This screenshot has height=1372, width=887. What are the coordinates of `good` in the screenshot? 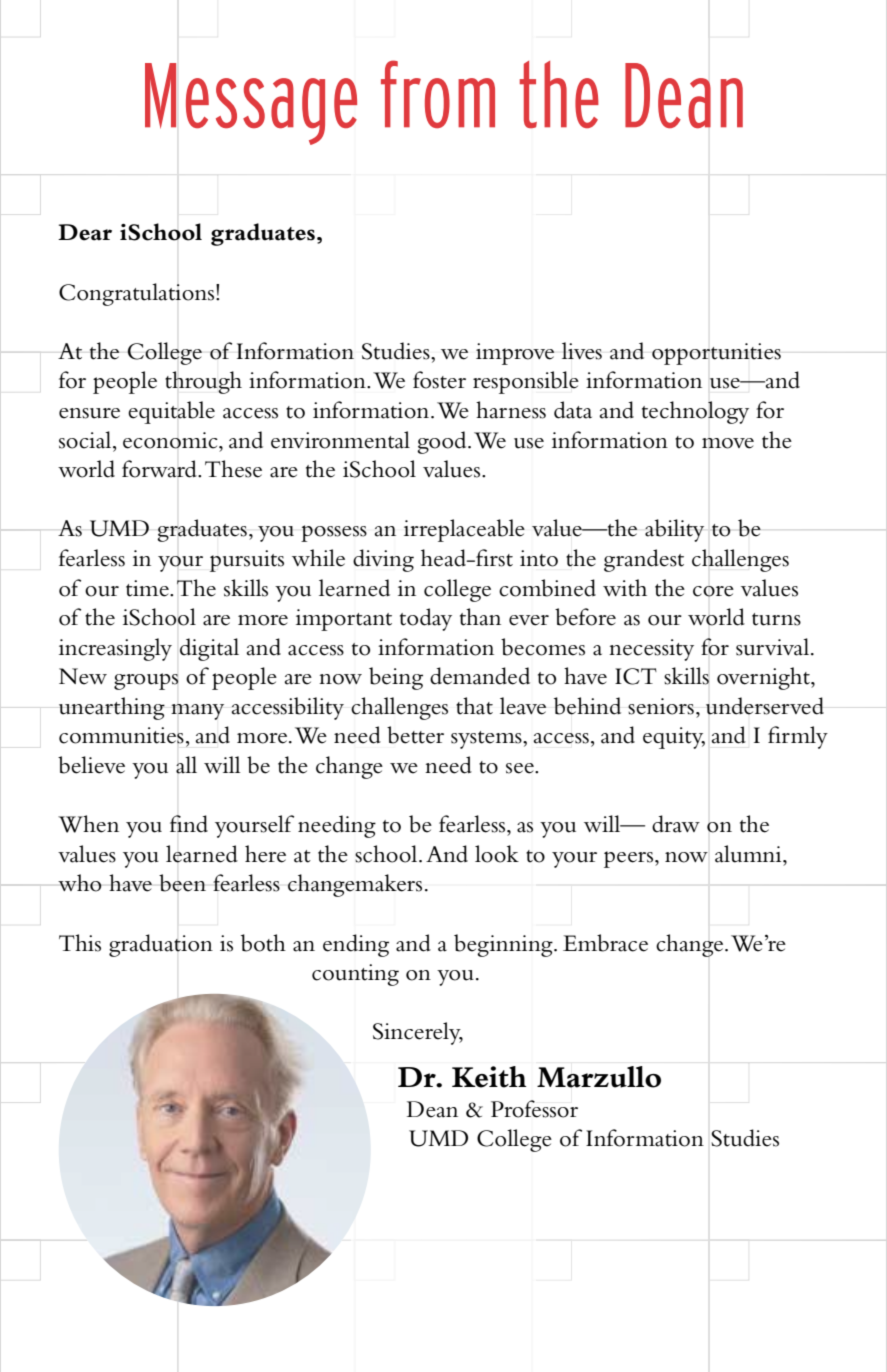 It's located at (443, 442).
